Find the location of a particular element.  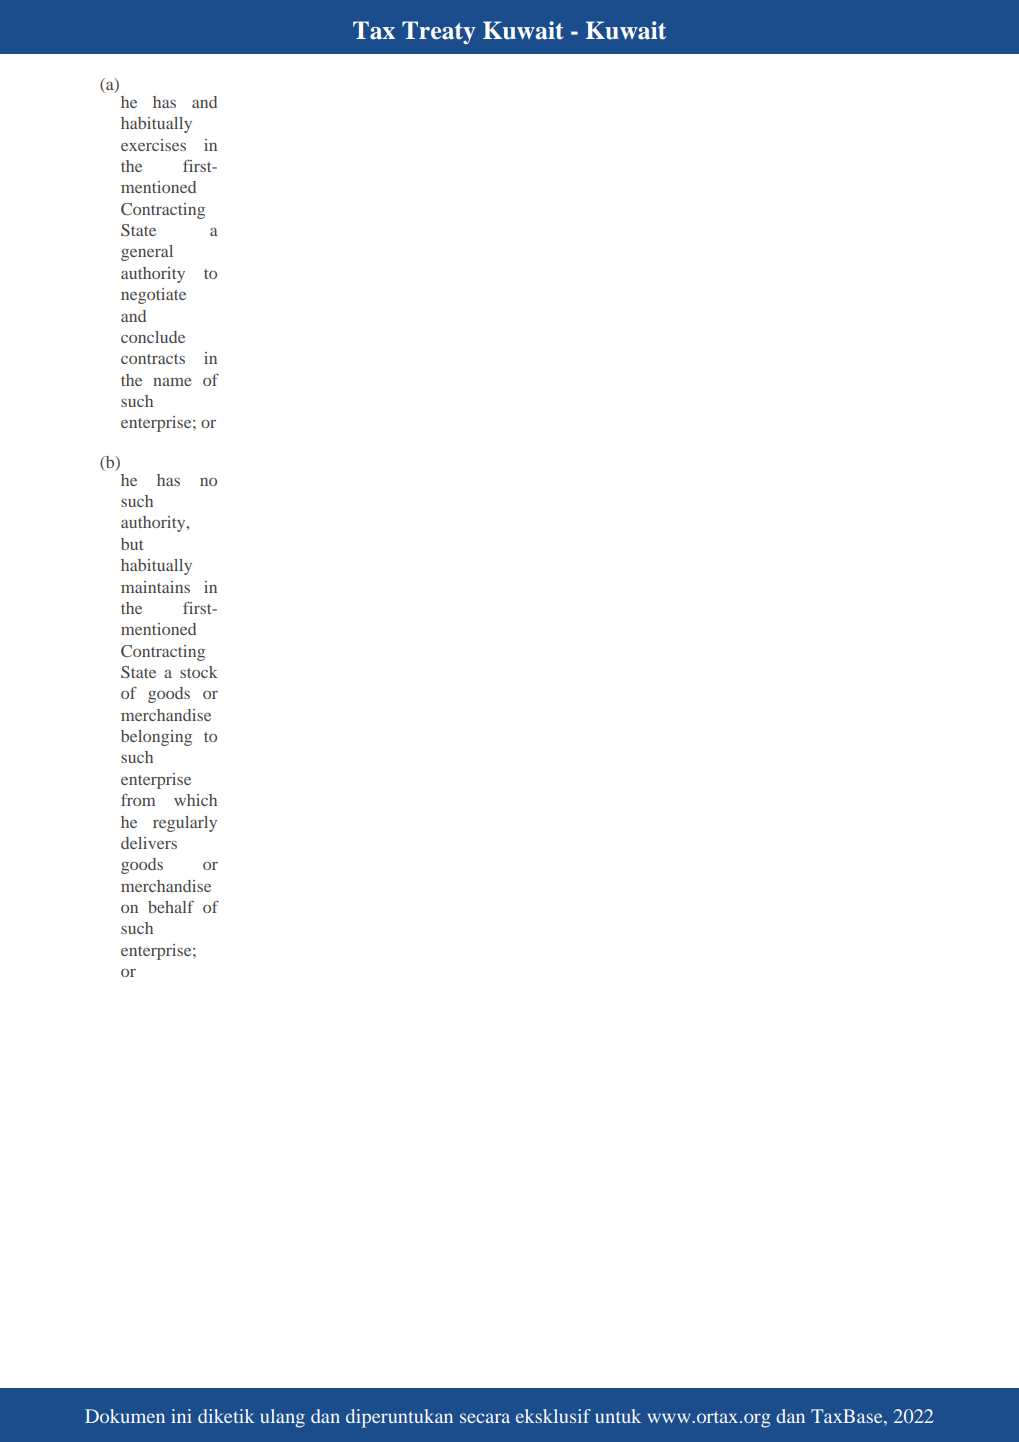

which is located at coordinates (195, 800).
